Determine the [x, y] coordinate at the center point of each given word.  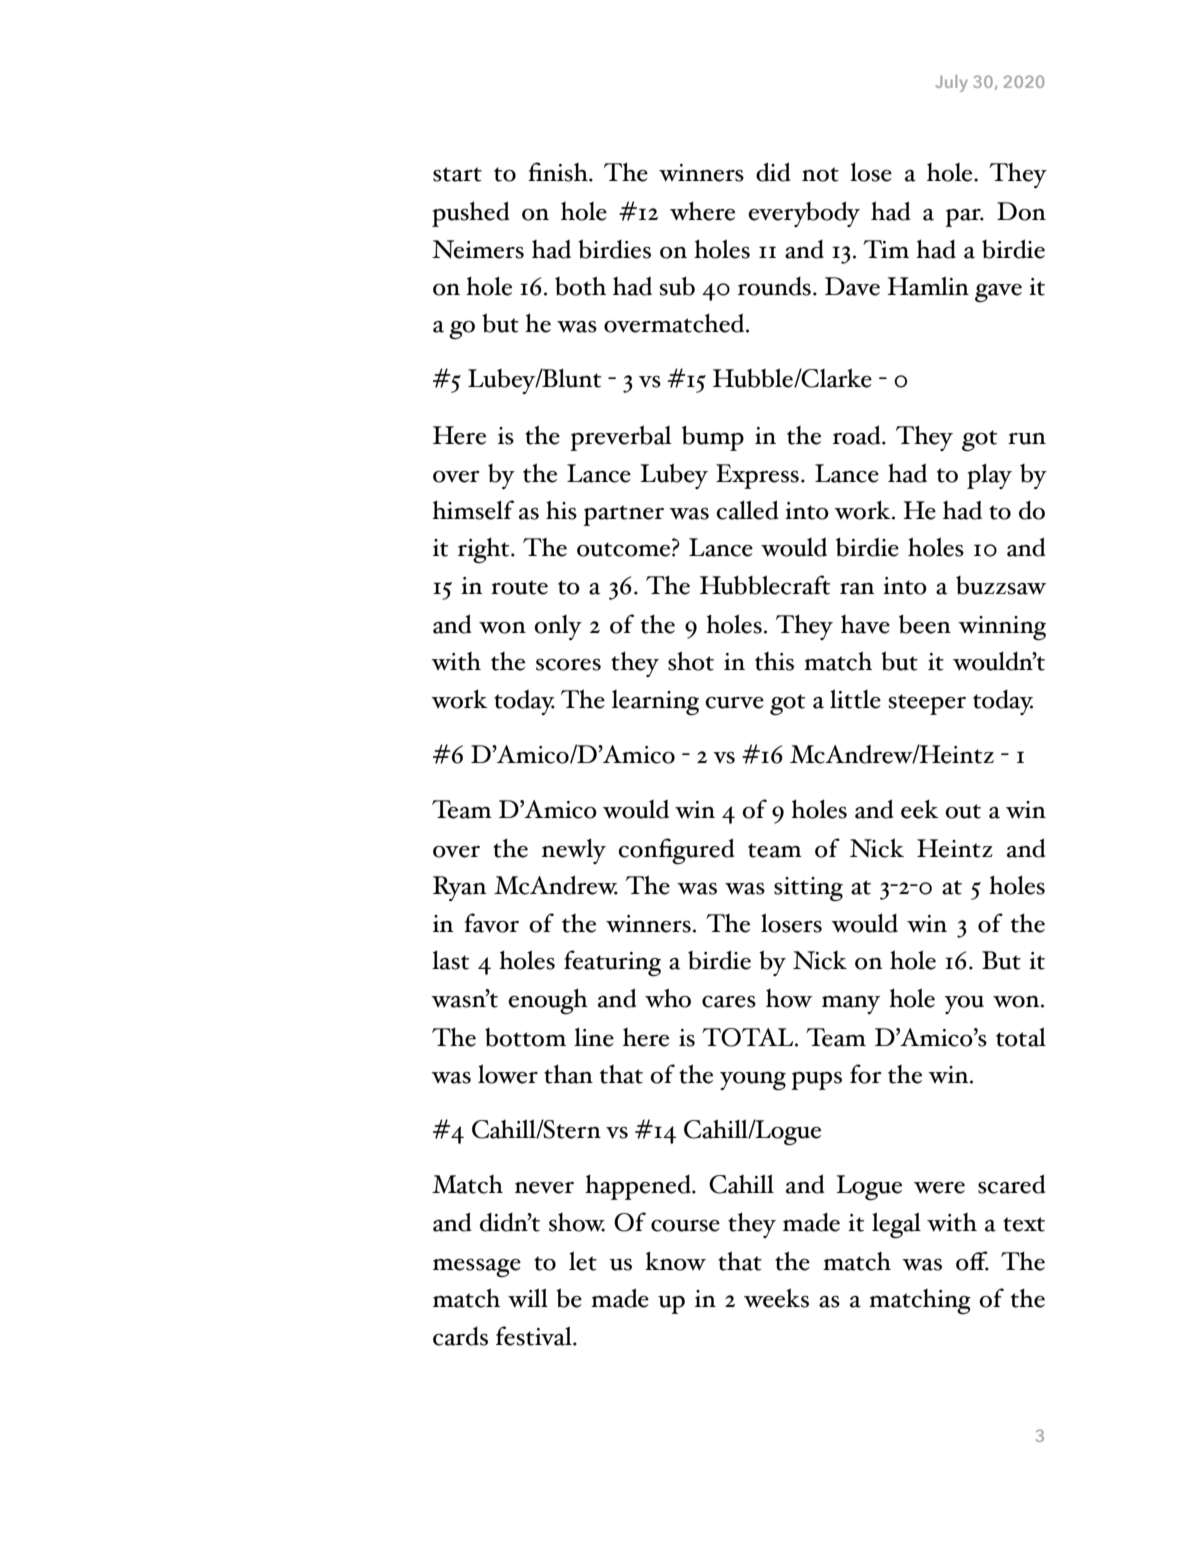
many [851, 1005]
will [528, 1298]
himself [473, 510]
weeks [776, 1298]
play [989, 476]
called [747, 510]
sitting [808, 889]
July [952, 83]
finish [559, 172]
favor [491, 923]
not [820, 174]
